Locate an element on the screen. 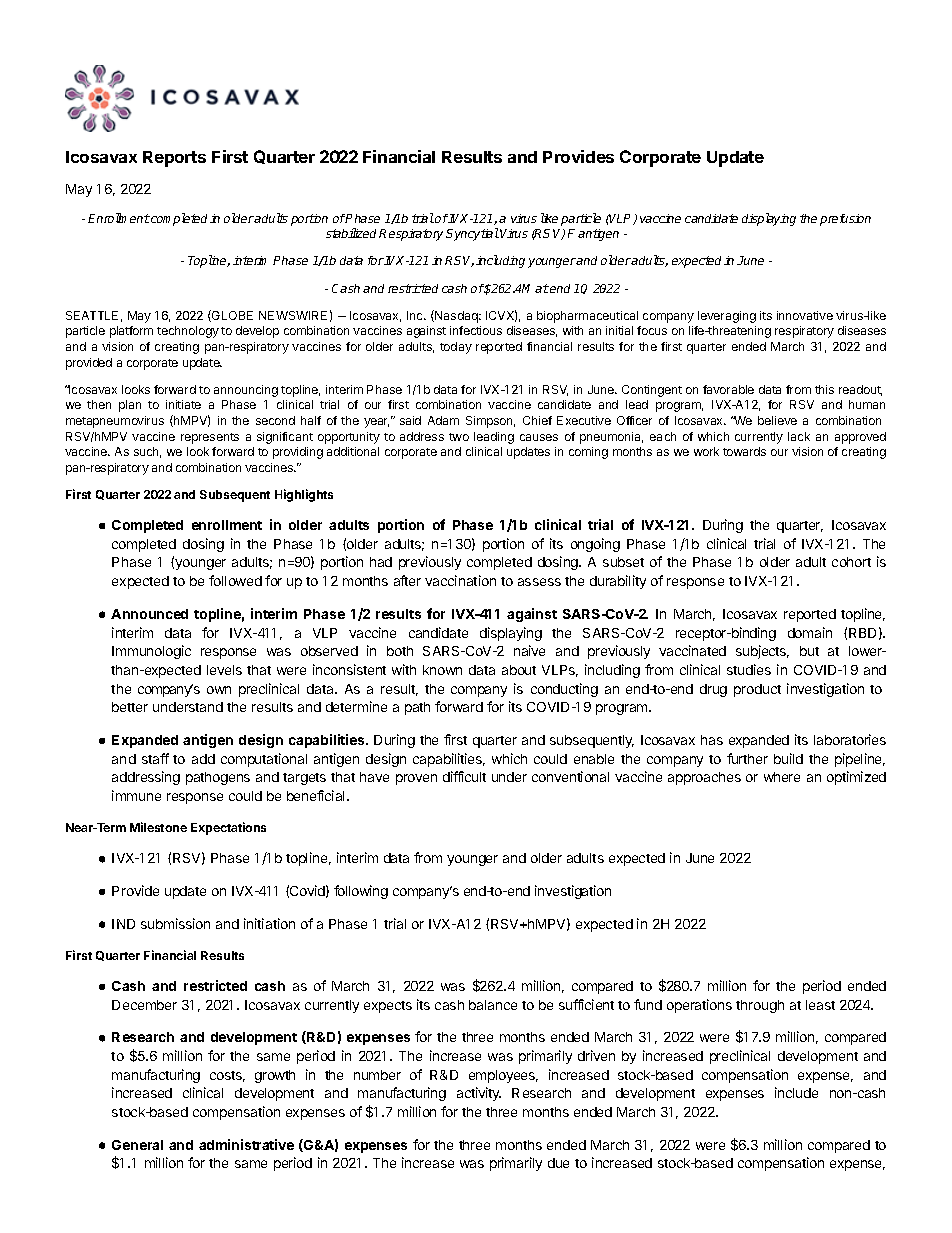 The width and height of the screenshot is (952, 1233). include is located at coordinates (796, 1092).
